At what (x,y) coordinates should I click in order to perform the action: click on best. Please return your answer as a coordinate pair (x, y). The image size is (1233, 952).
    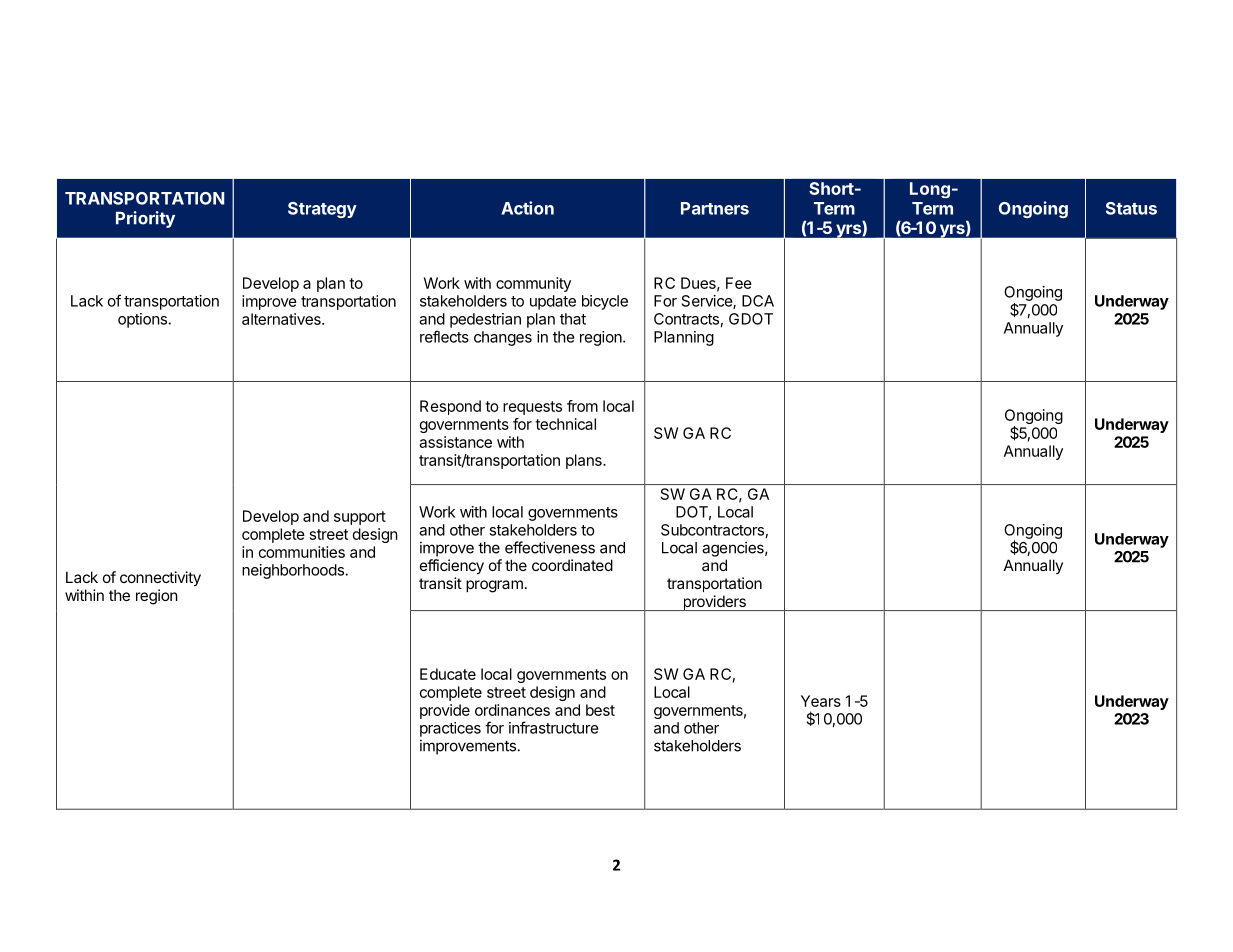
    Looking at the image, I should click on (600, 710).
